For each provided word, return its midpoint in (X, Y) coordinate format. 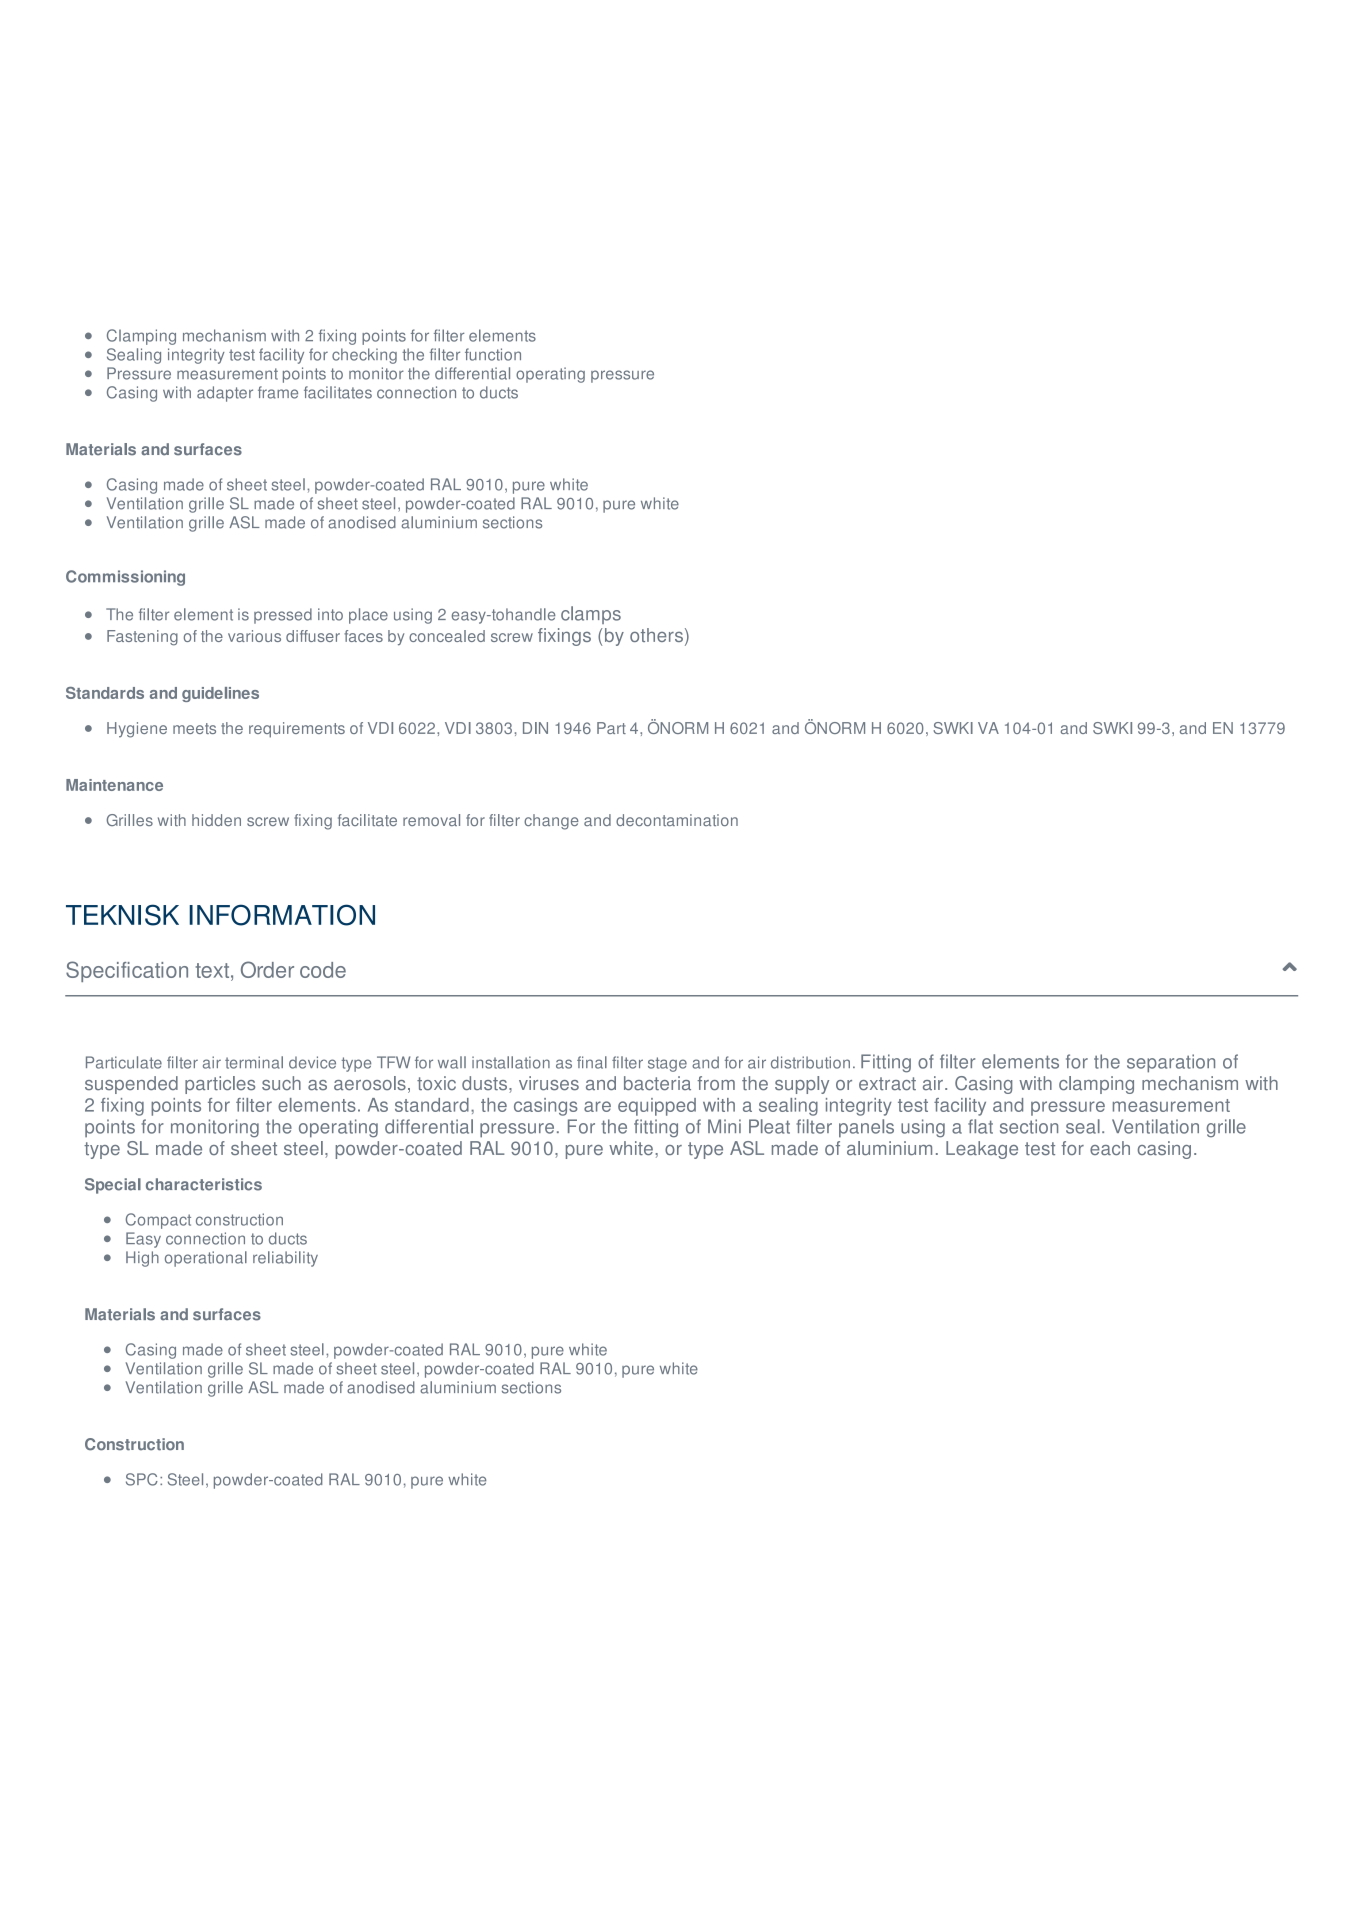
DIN (535, 728)
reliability (285, 1259)
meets (194, 728)
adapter (225, 394)
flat (980, 1126)
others (656, 635)
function (493, 354)
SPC (142, 1479)
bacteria (657, 1083)
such (281, 1083)
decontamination (677, 820)
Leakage (982, 1150)
